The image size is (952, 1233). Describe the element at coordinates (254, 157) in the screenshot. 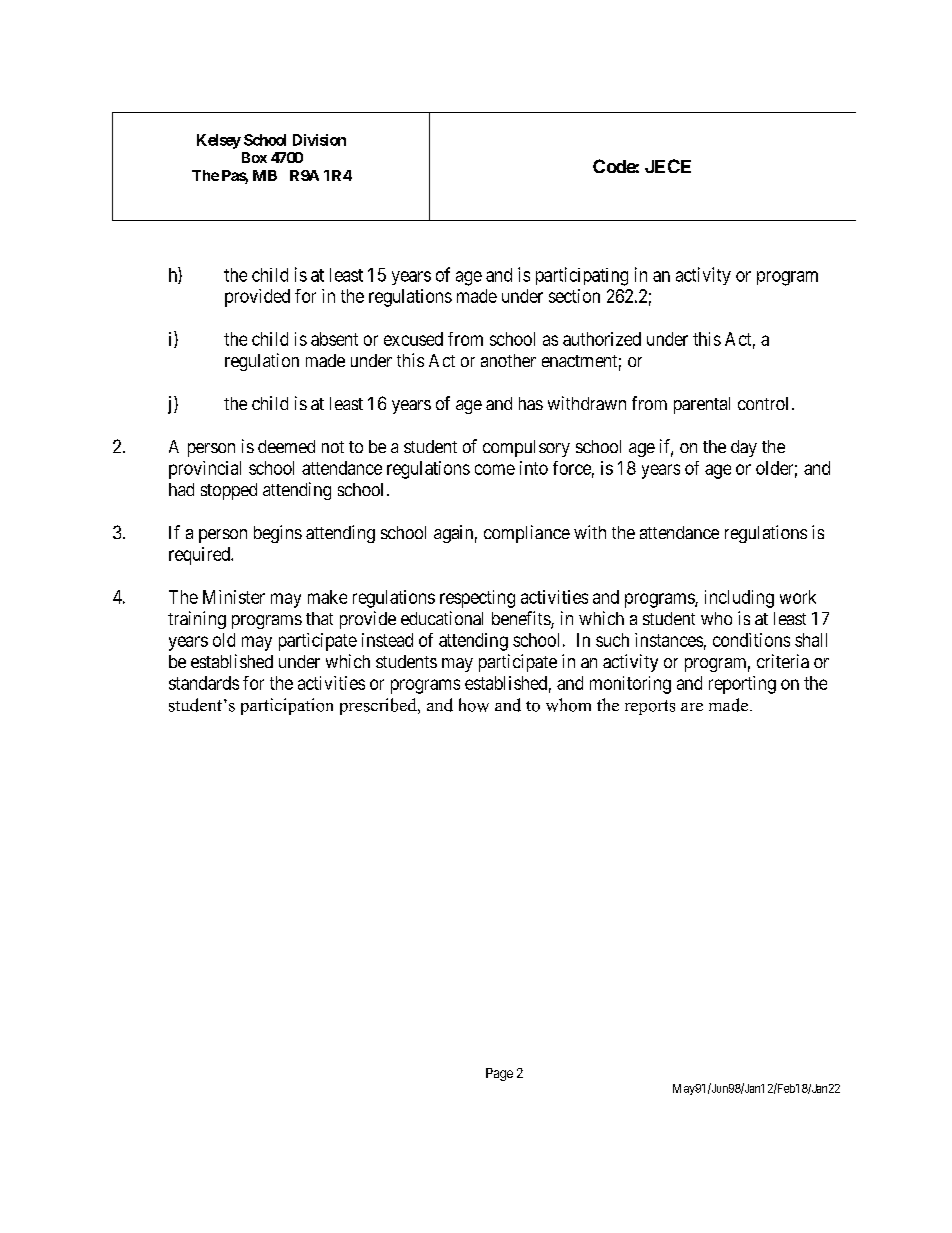

I see `Box` at that location.
